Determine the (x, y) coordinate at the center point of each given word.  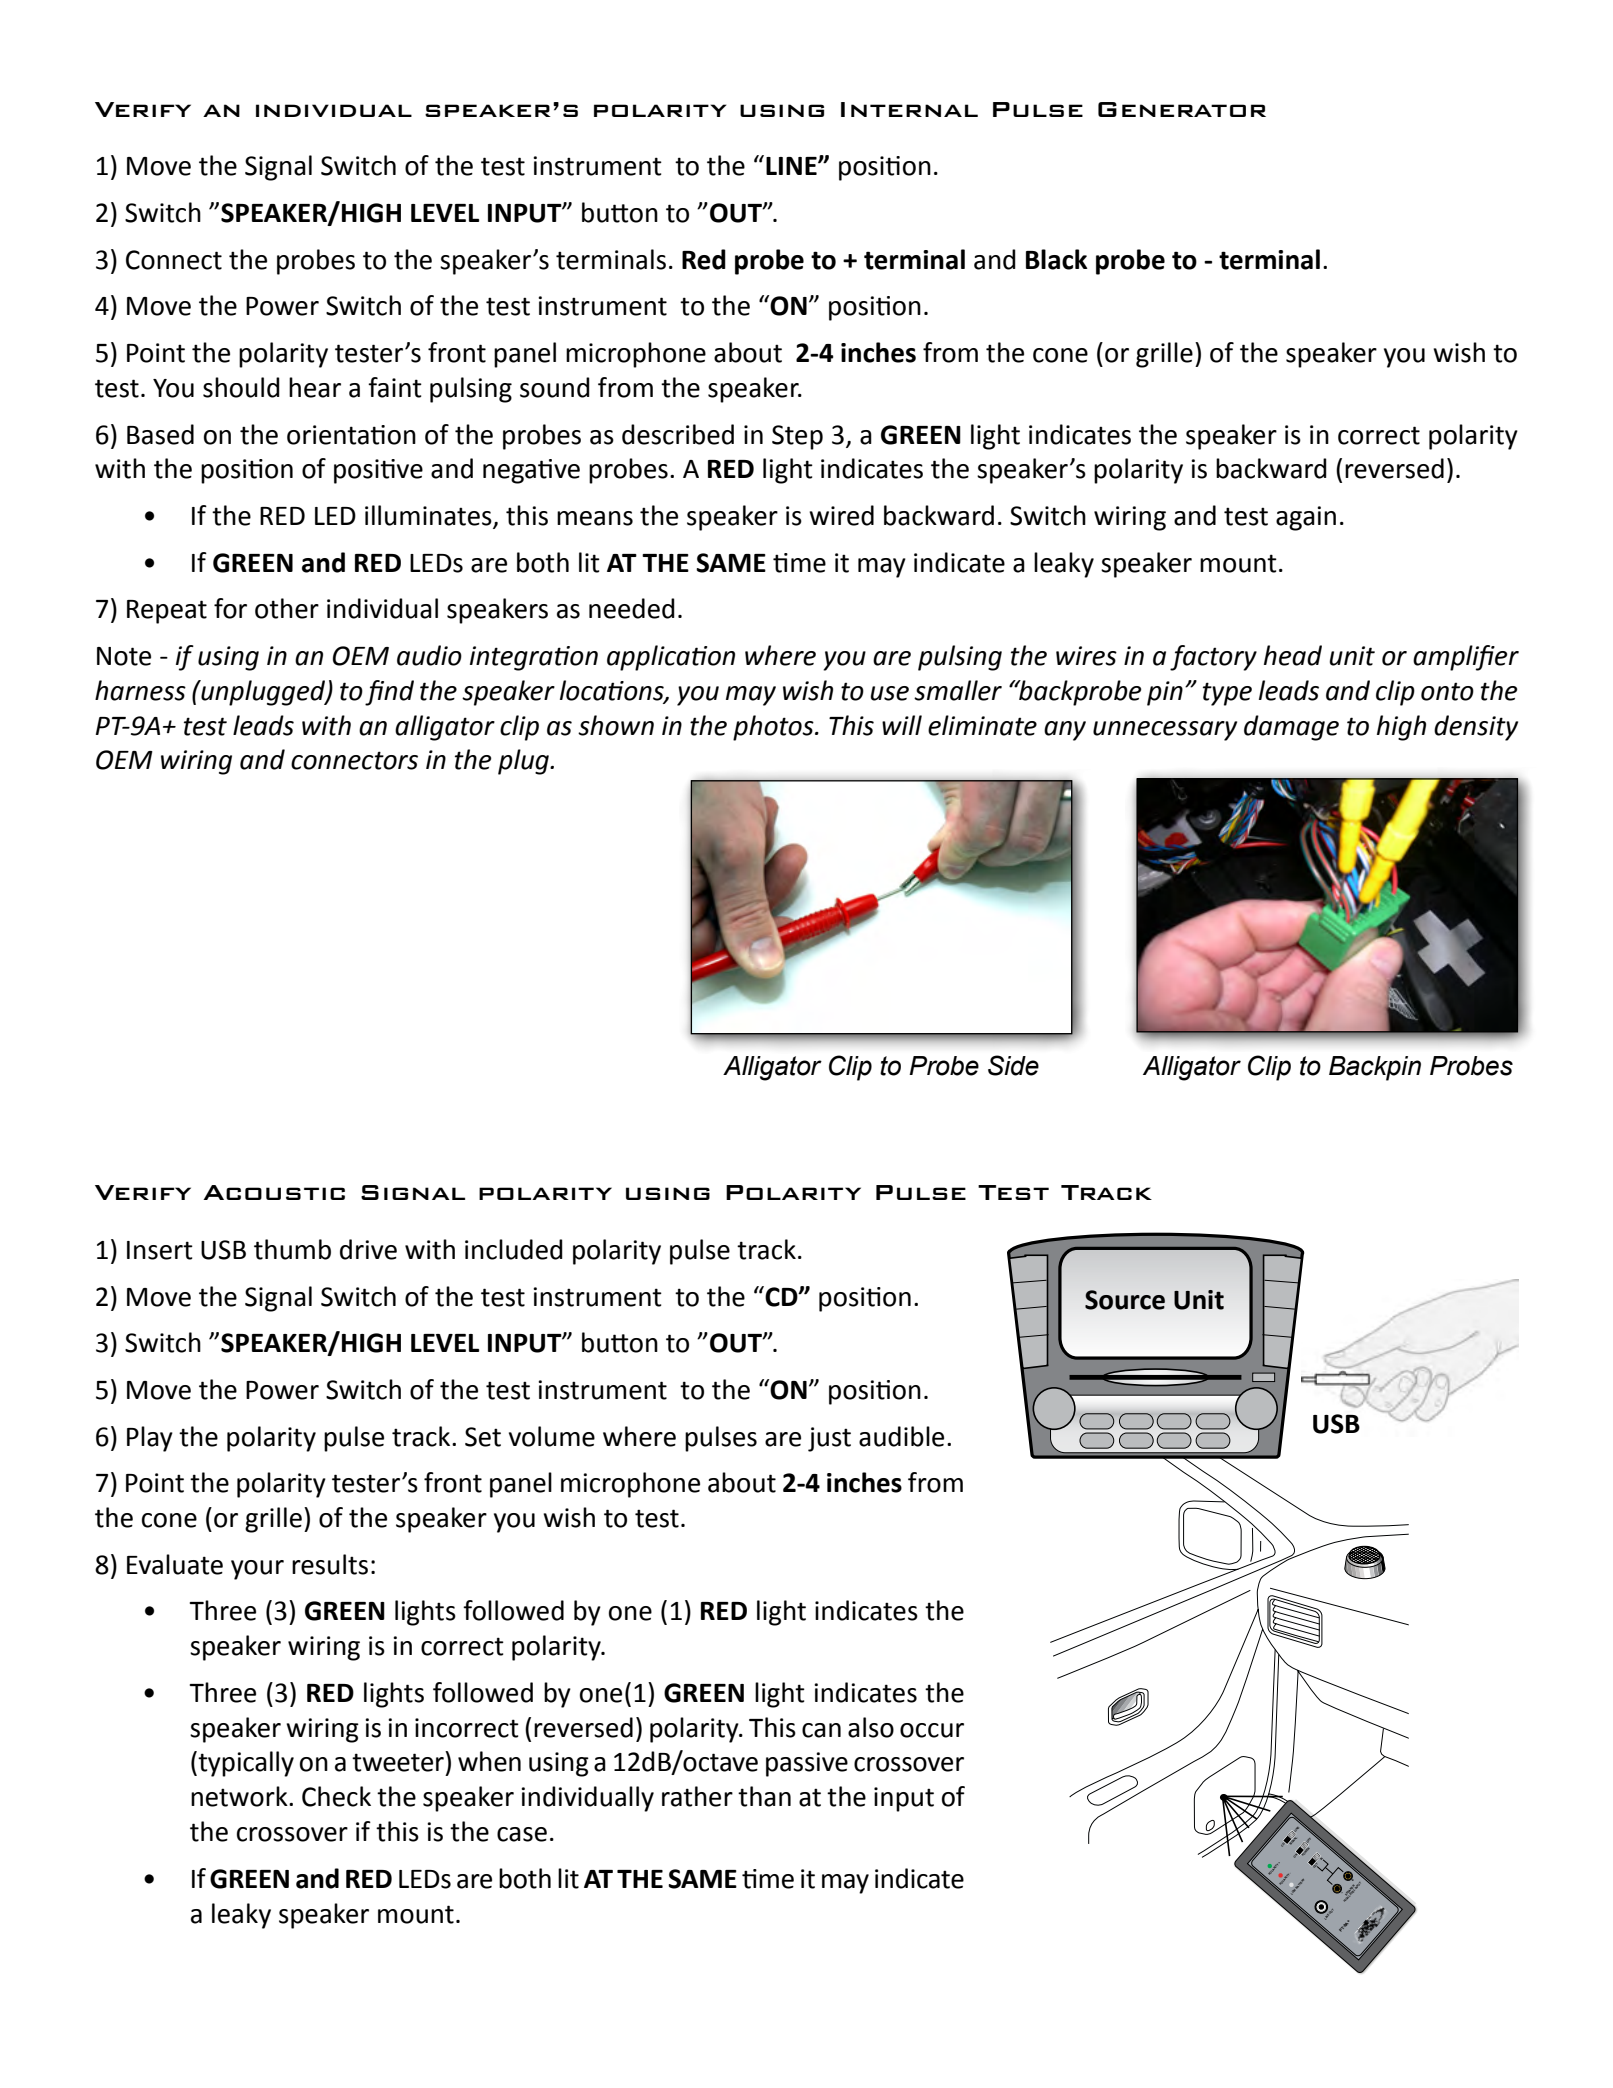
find (389, 693)
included (514, 1249)
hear (315, 387)
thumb (292, 1249)
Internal (909, 109)
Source (1125, 1300)
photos (774, 728)
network (240, 1796)
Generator (1182, 109)
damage (1291, 728)
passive (807, 1764)
